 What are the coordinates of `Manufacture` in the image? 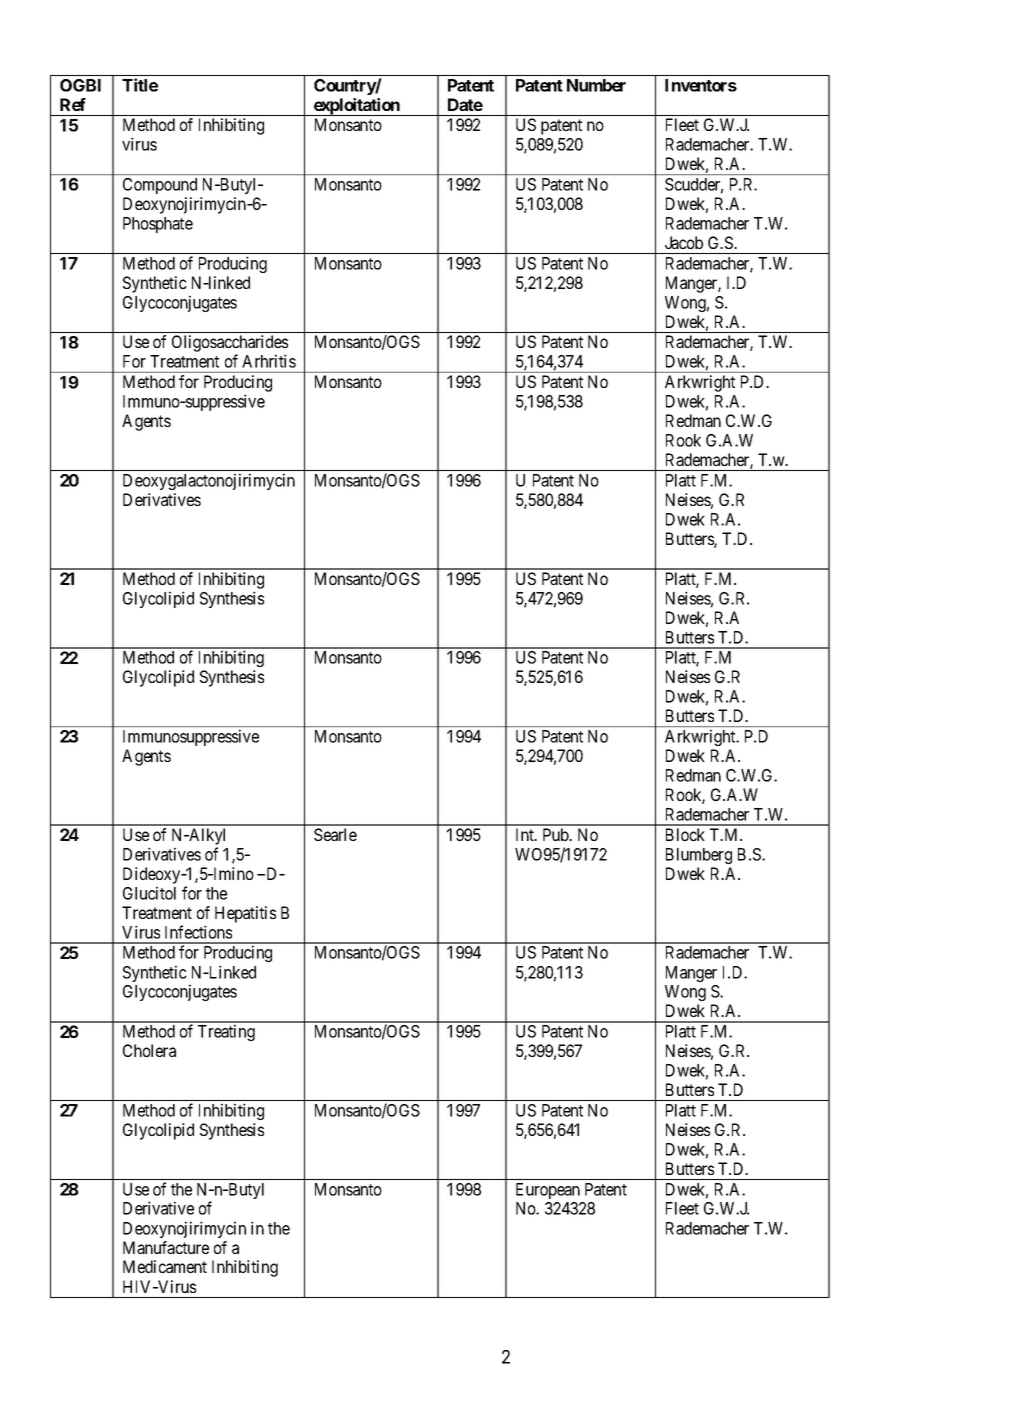 It's located at (166, 1247).
